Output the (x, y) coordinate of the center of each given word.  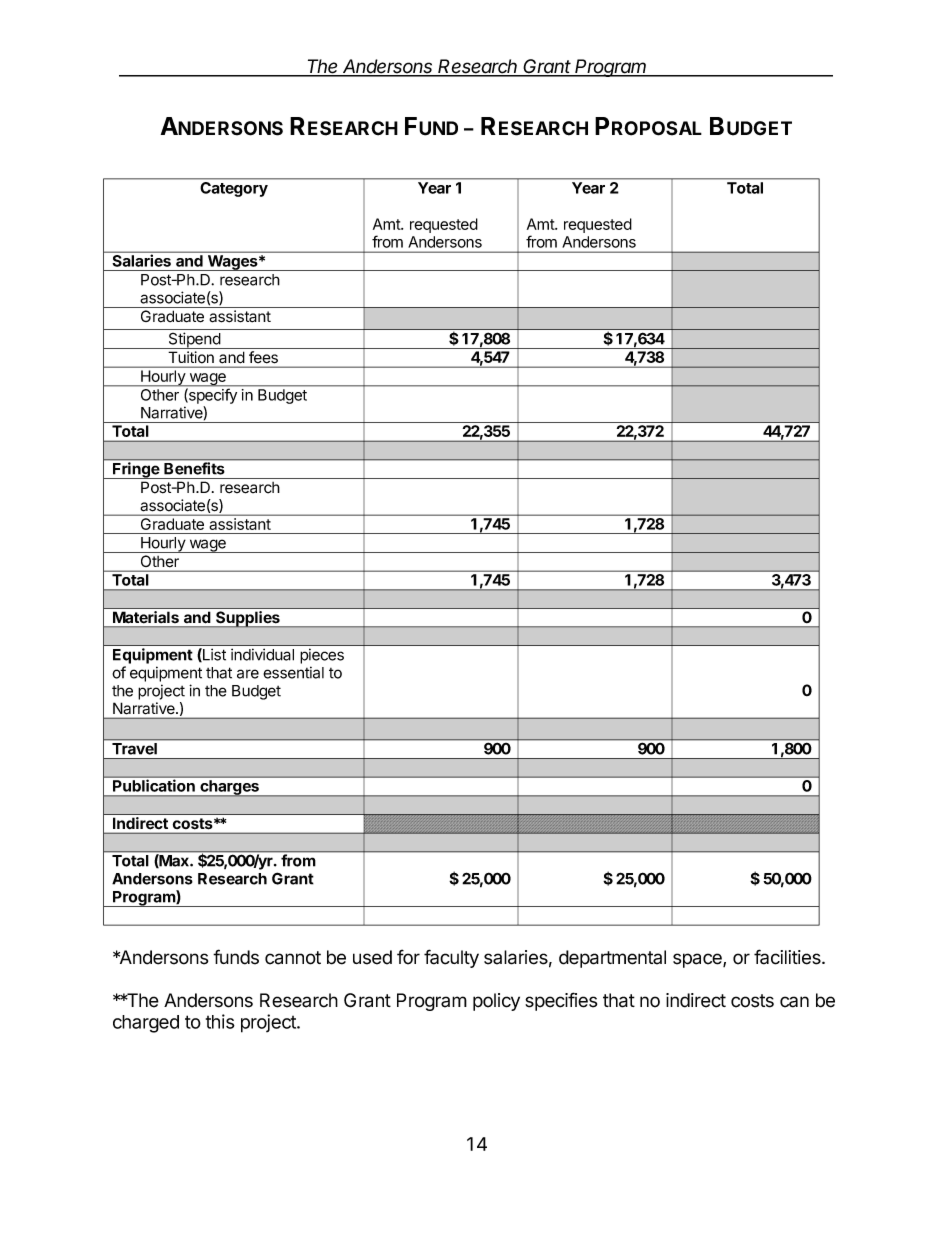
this (220, 1021)
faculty (451, 958)
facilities (788, 957)
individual (262, 654)
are (248, 674)
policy (496, 1002)
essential (293, 672)
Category (234, 189)
